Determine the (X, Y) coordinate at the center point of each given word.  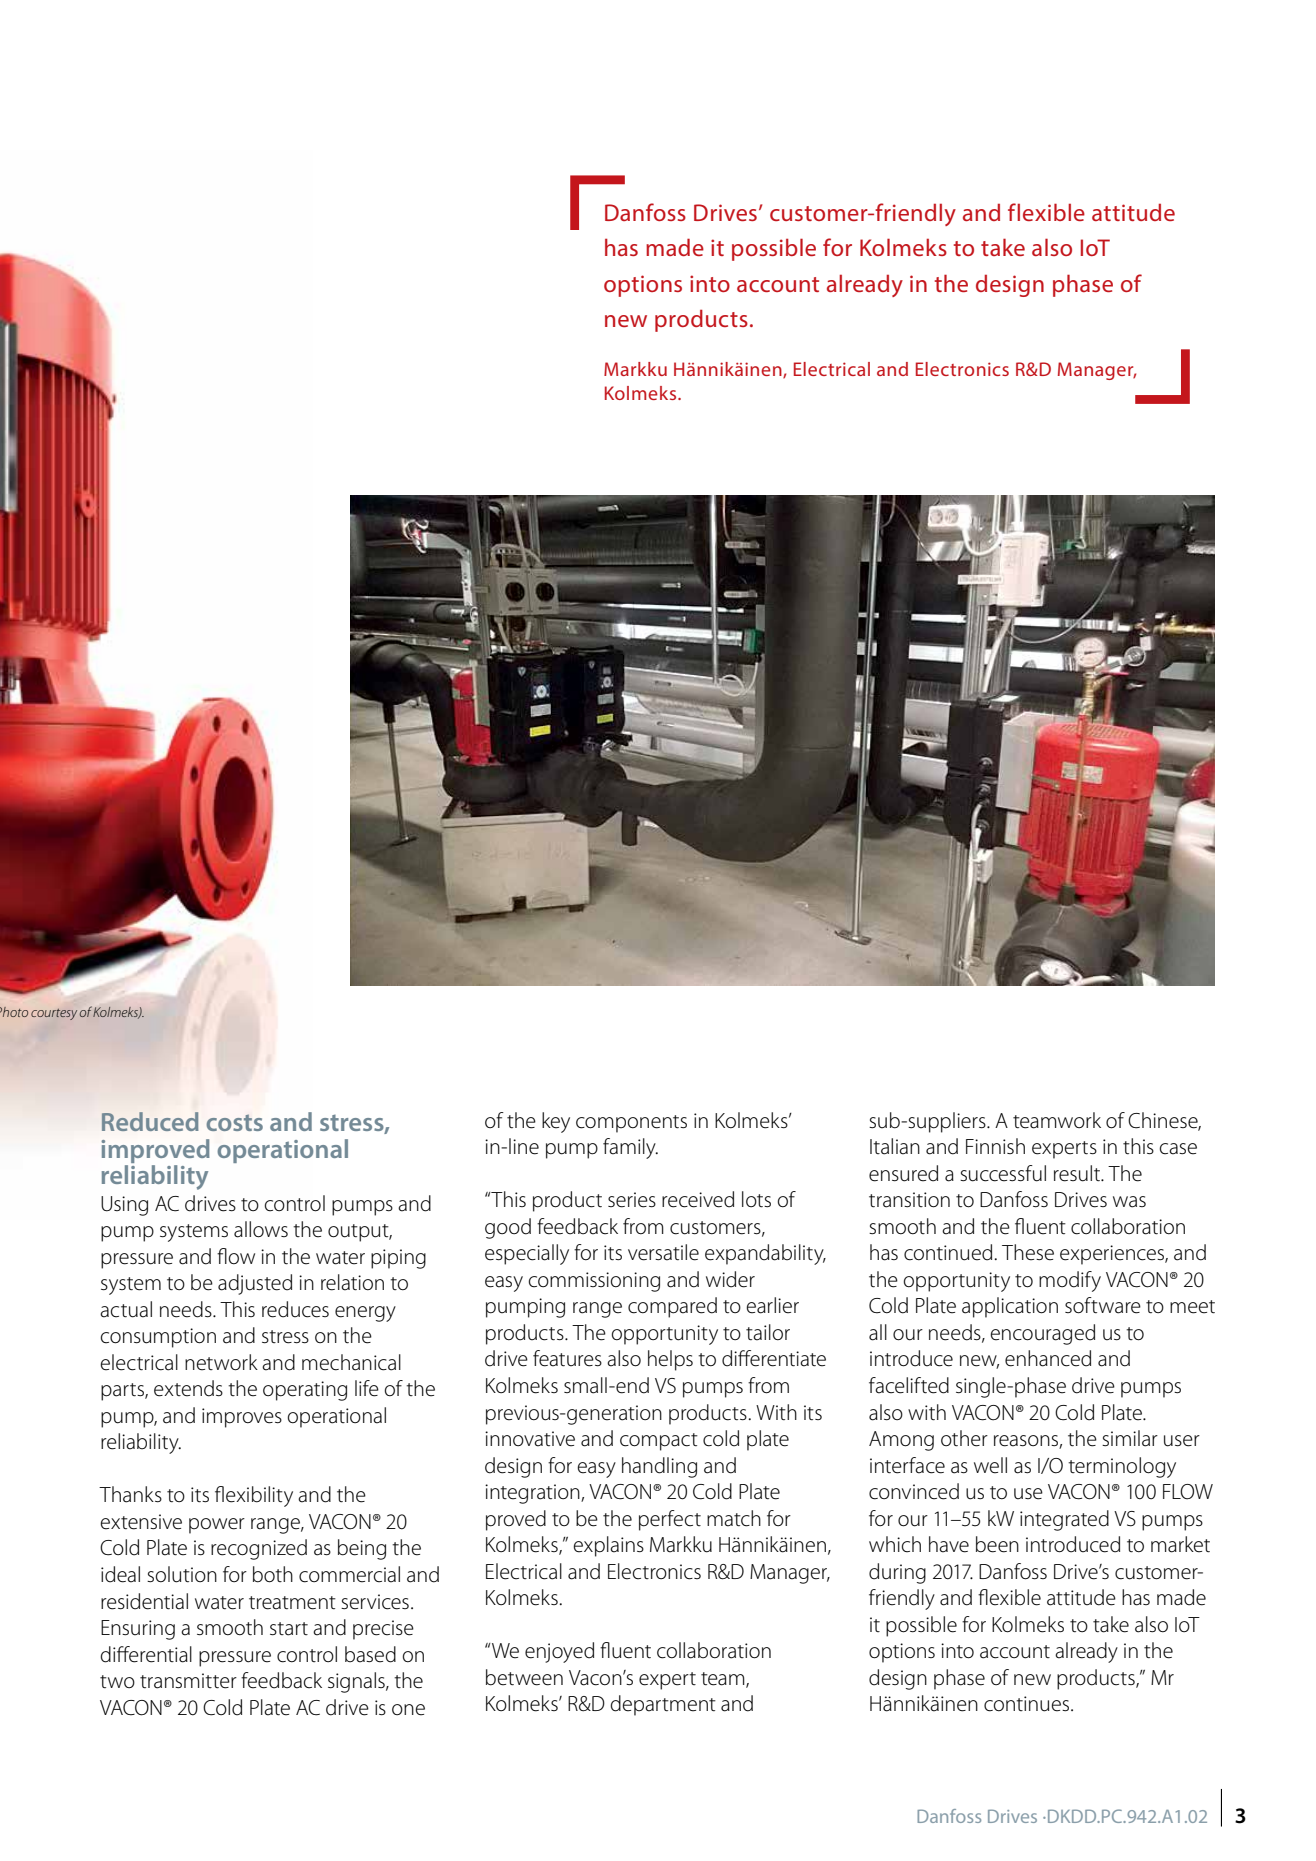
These (1028, 1252)
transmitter (188, 1681)
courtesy (54, 1014)
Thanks (130, 1494)
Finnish (995, 1146)
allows (261, 1229)
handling (659, 1467)
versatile (663, 1252)
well (990, 1465)
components (631, 1124)
